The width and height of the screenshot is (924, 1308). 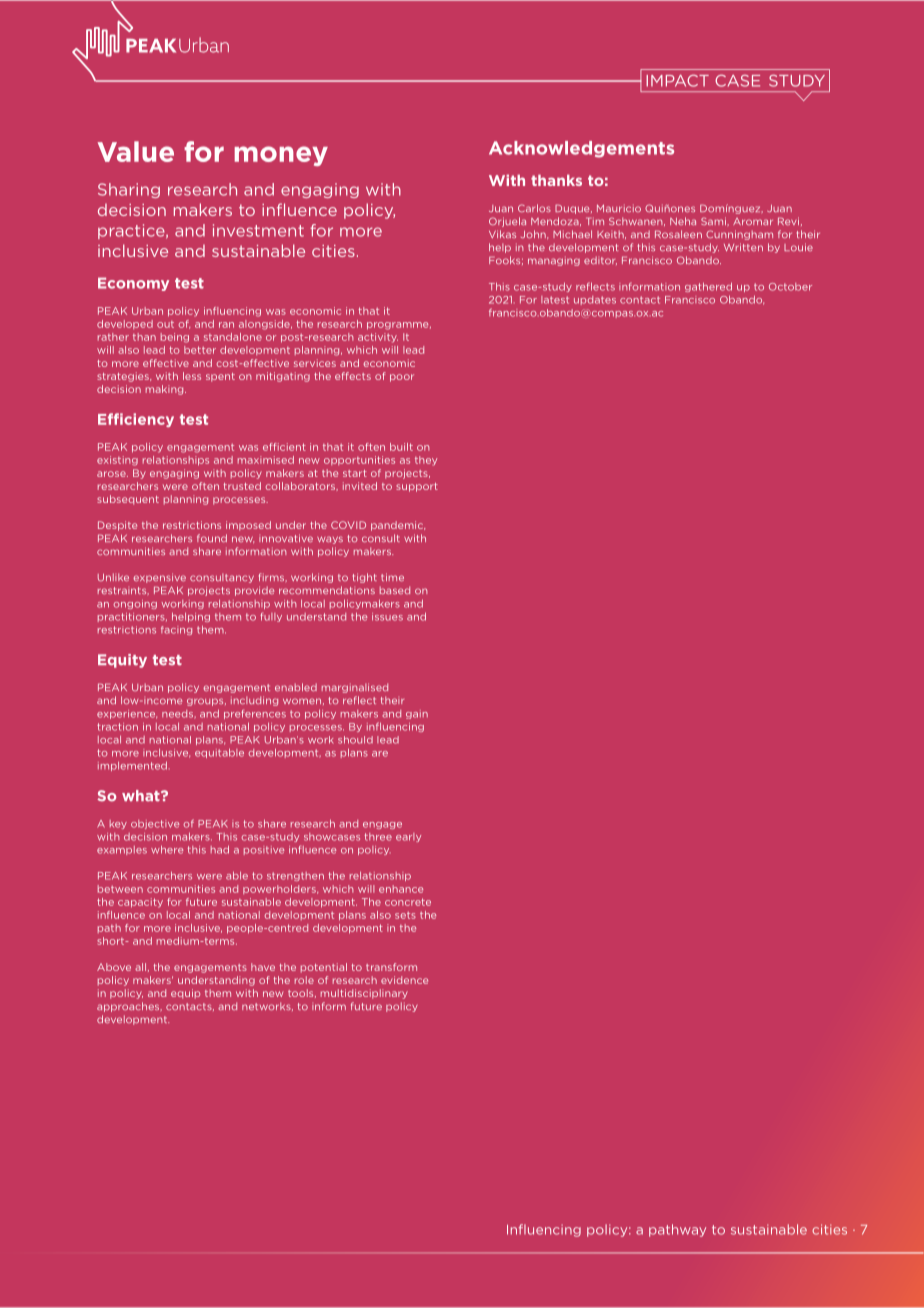 I want to click on evidence, so click(x=404, y=980).
